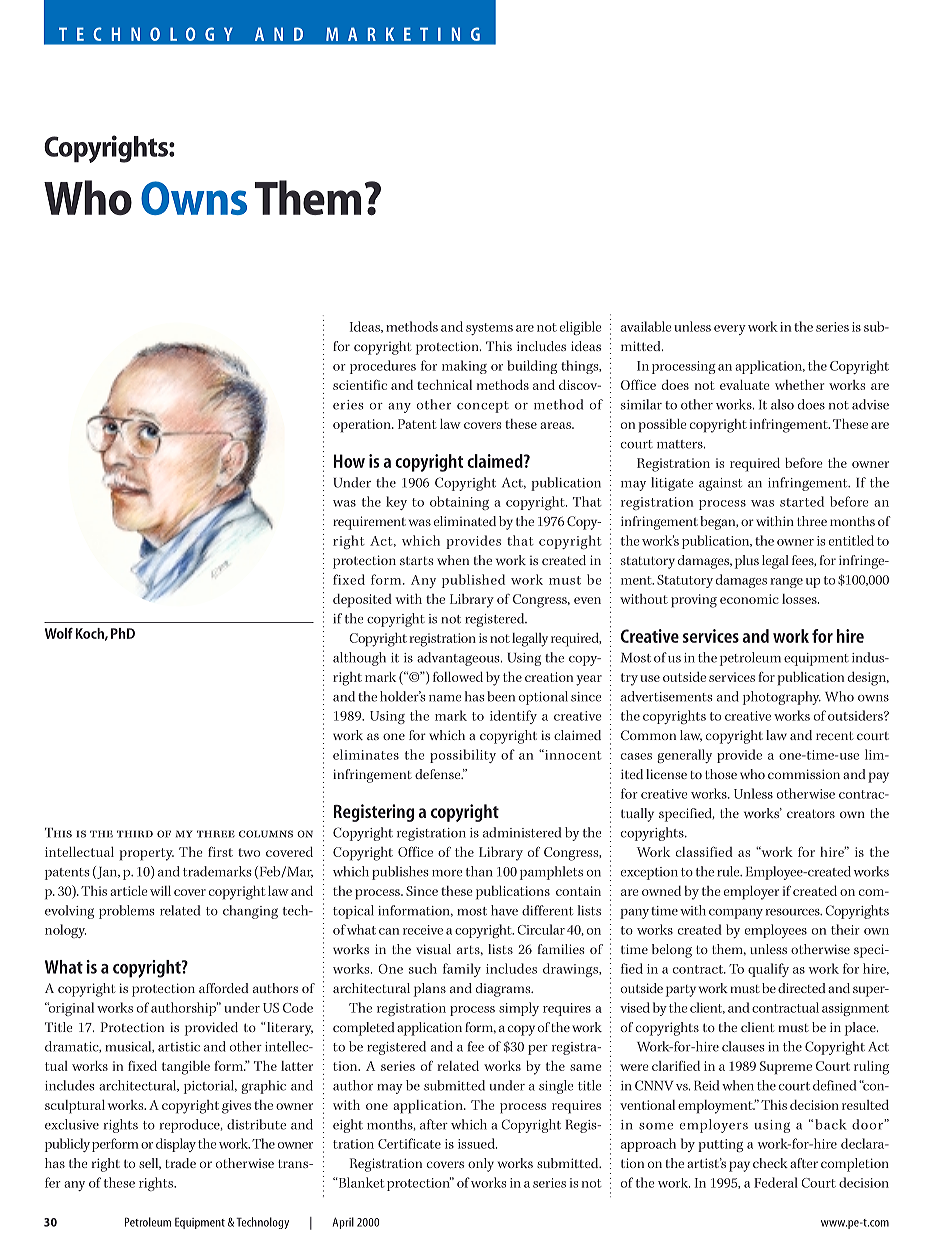  I want to click on defense, so click(439, 774).
